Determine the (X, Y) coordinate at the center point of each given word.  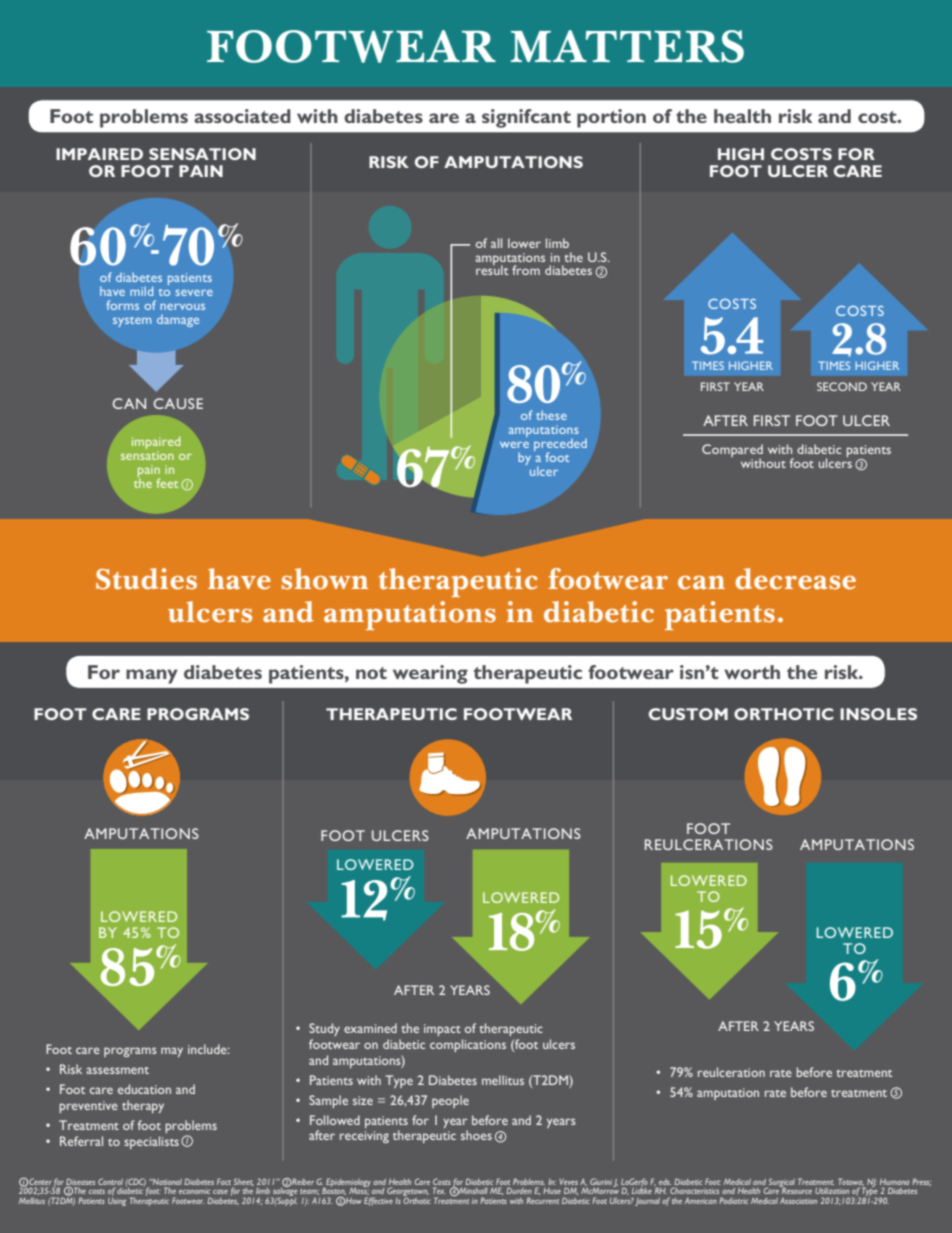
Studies (146, 579)
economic (194, 1191)
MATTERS (627, 46)
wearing (430, 674)
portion (611, 118)
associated (242, 116)
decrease (795, 579)
